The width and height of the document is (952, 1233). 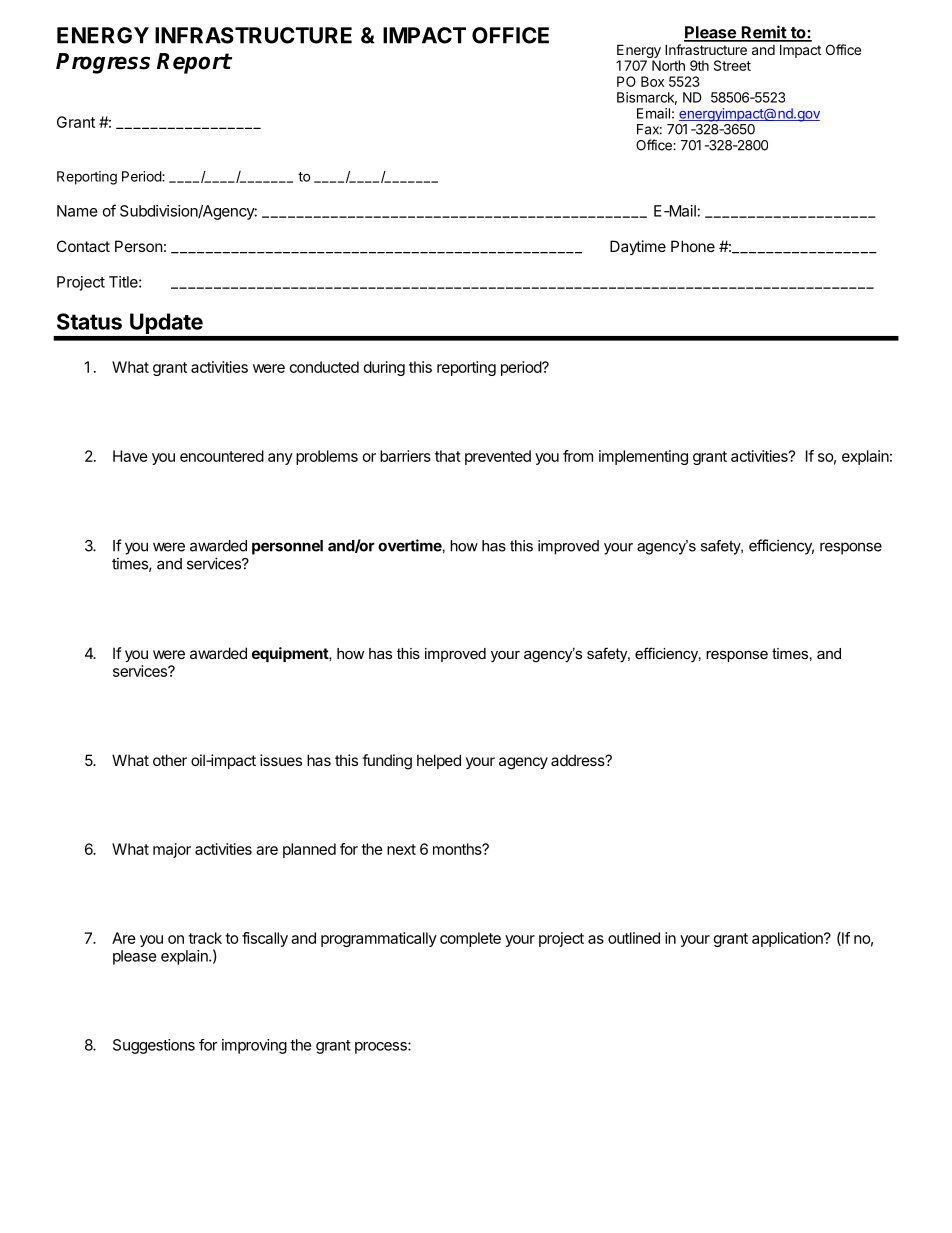 What do you see at coordinates (170, 760) in the document?
I see `other` at bounding box center [170, 760].
